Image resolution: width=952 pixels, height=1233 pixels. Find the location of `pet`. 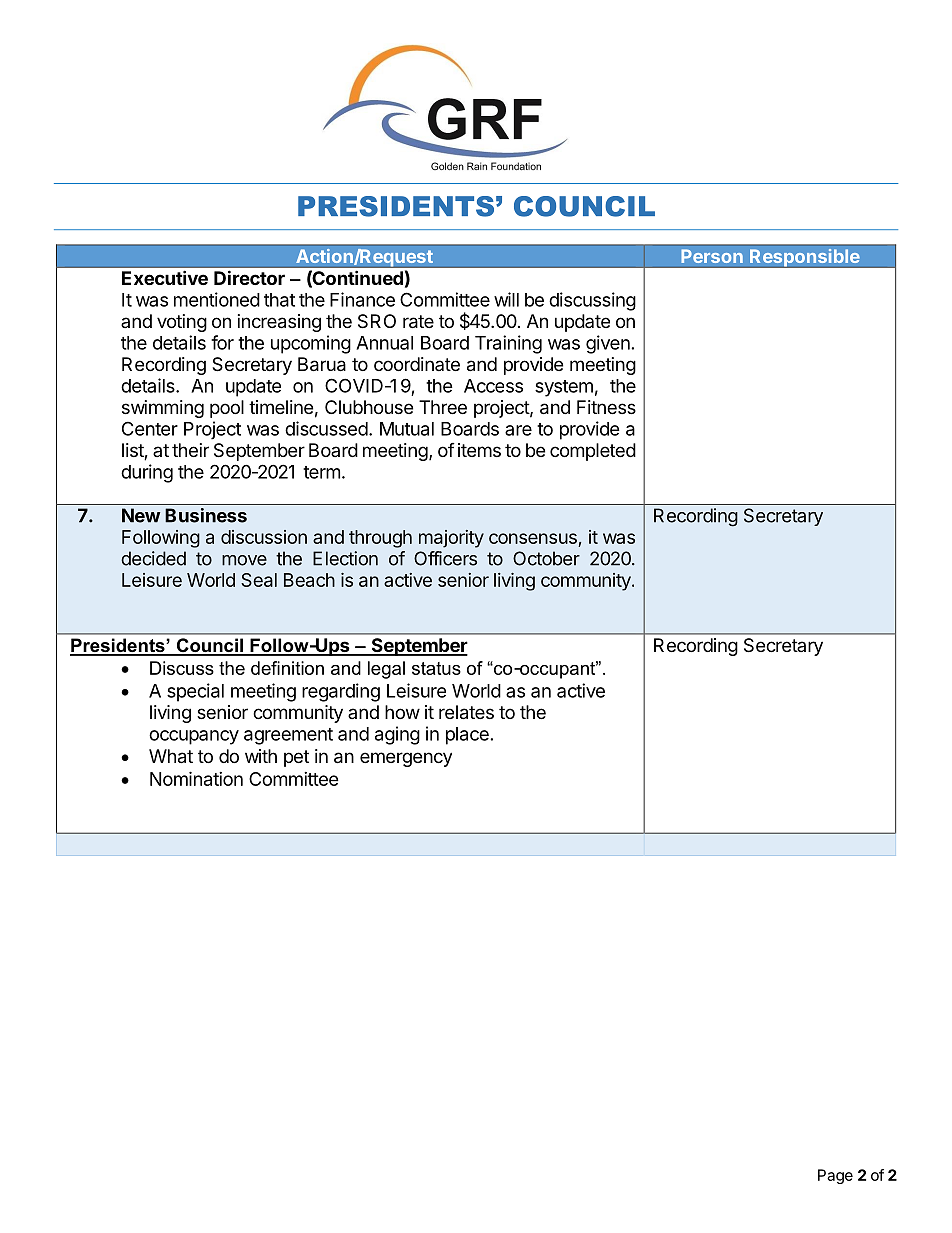

pet is located at coordinates (296, 758).
